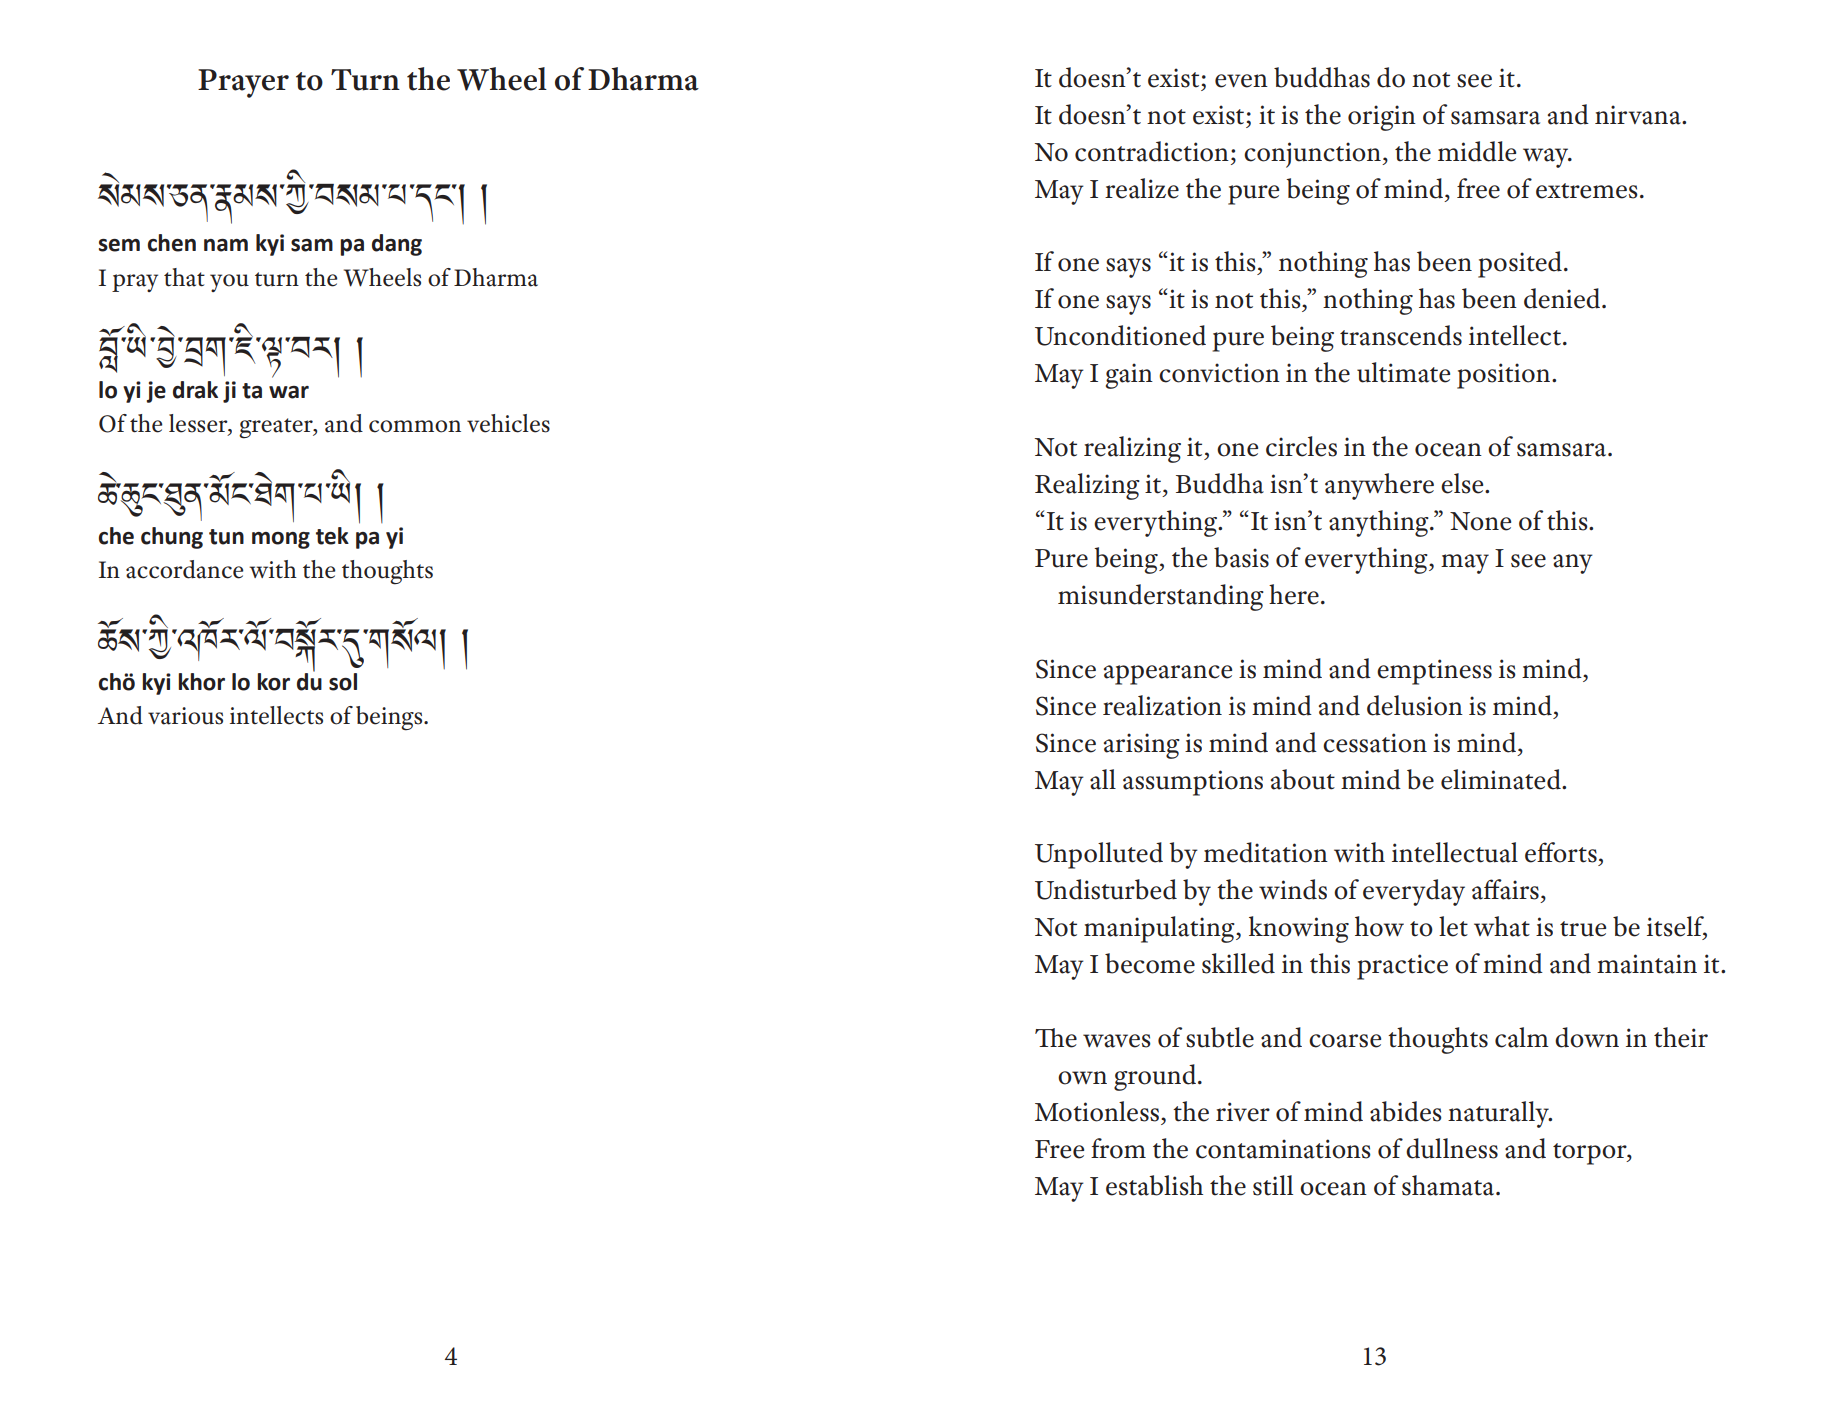  What do you see at coordinates (1129, 376) in the page?
I see `gain` at bounding box center [1129, 376].
